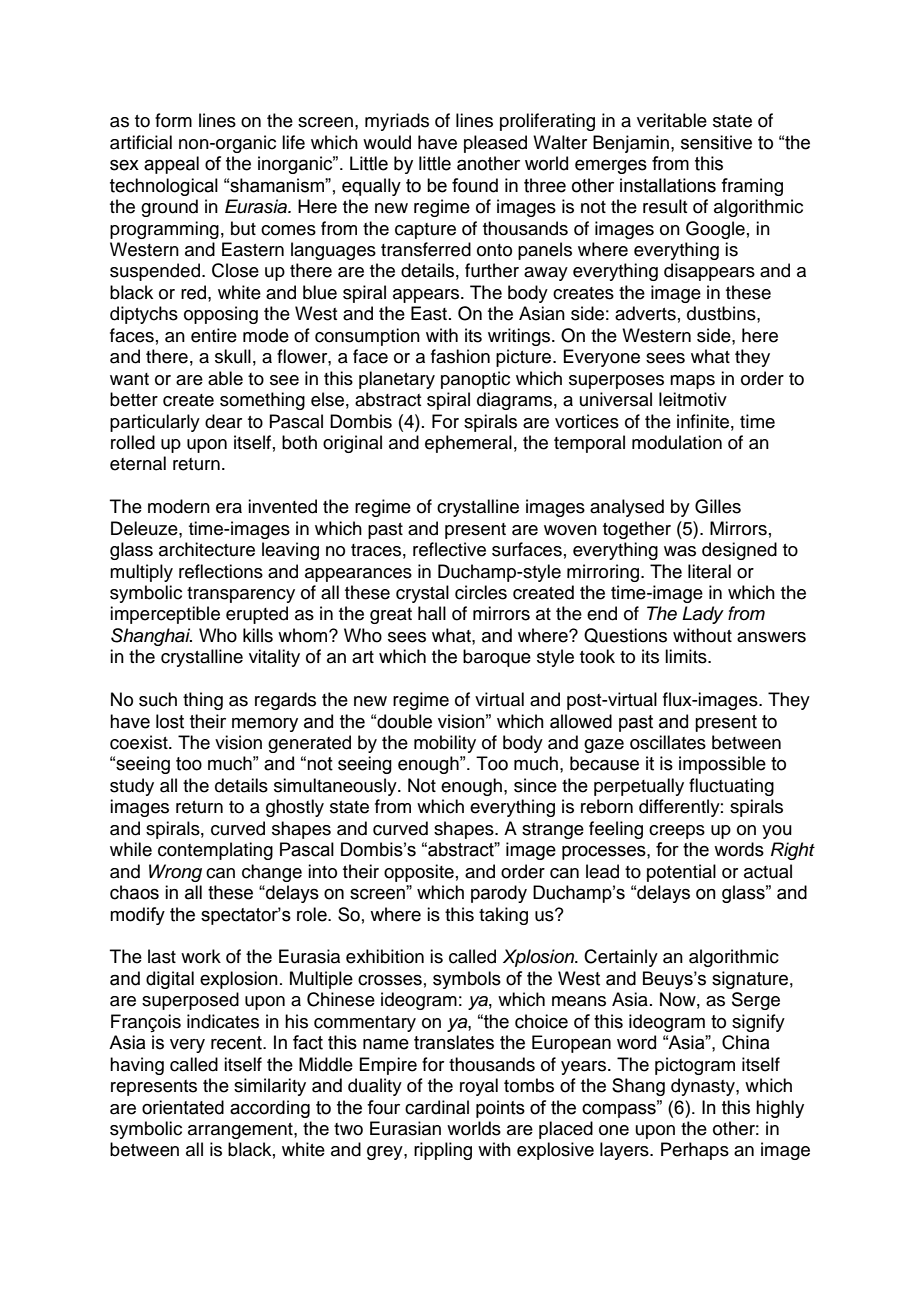 This document has width=924, height=1308. Describe the element at coordinates (165, 615) in the document. I see `imperceptible` at that location.
